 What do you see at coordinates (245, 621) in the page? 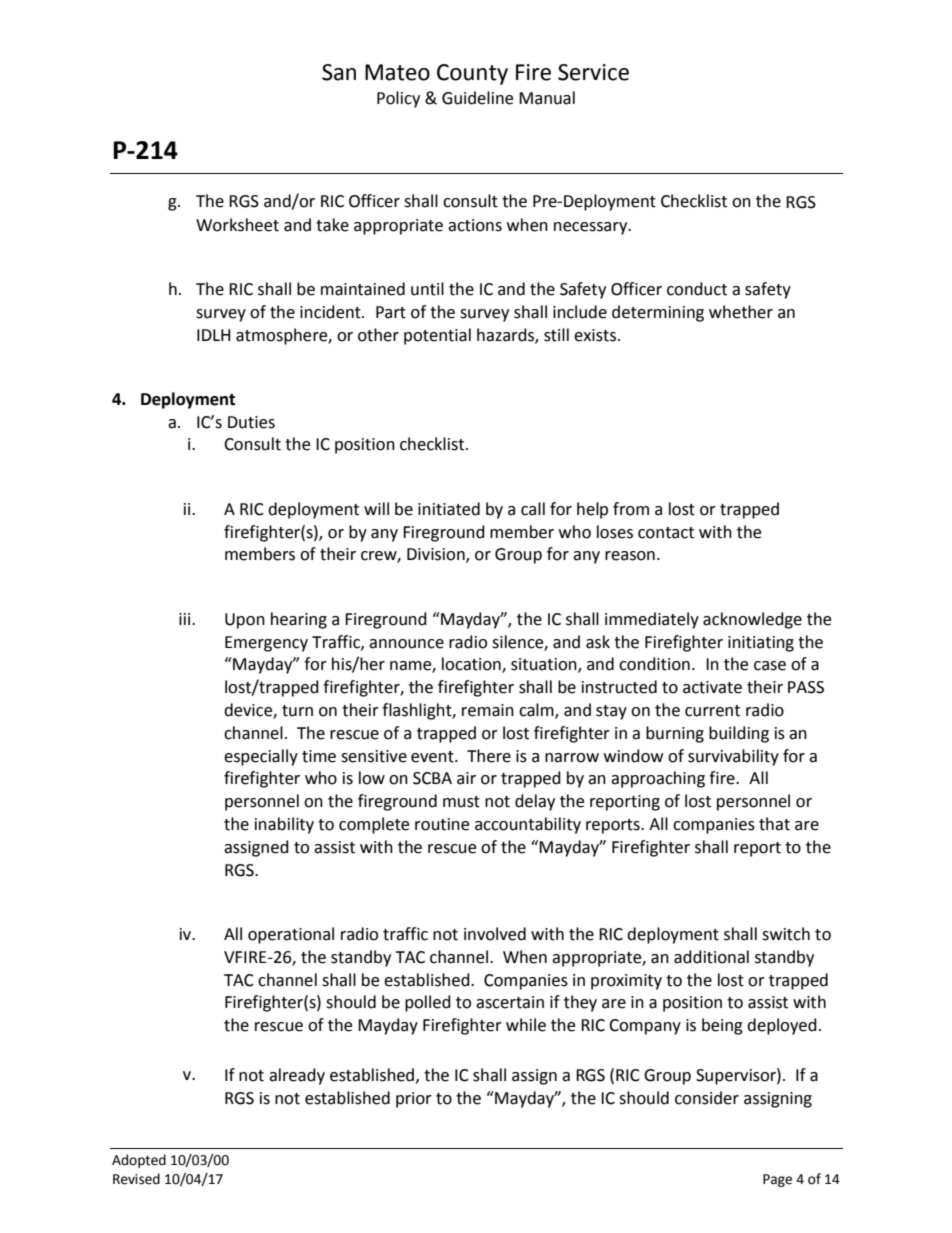
I see `Upon` at bounding box center [245, 621].
